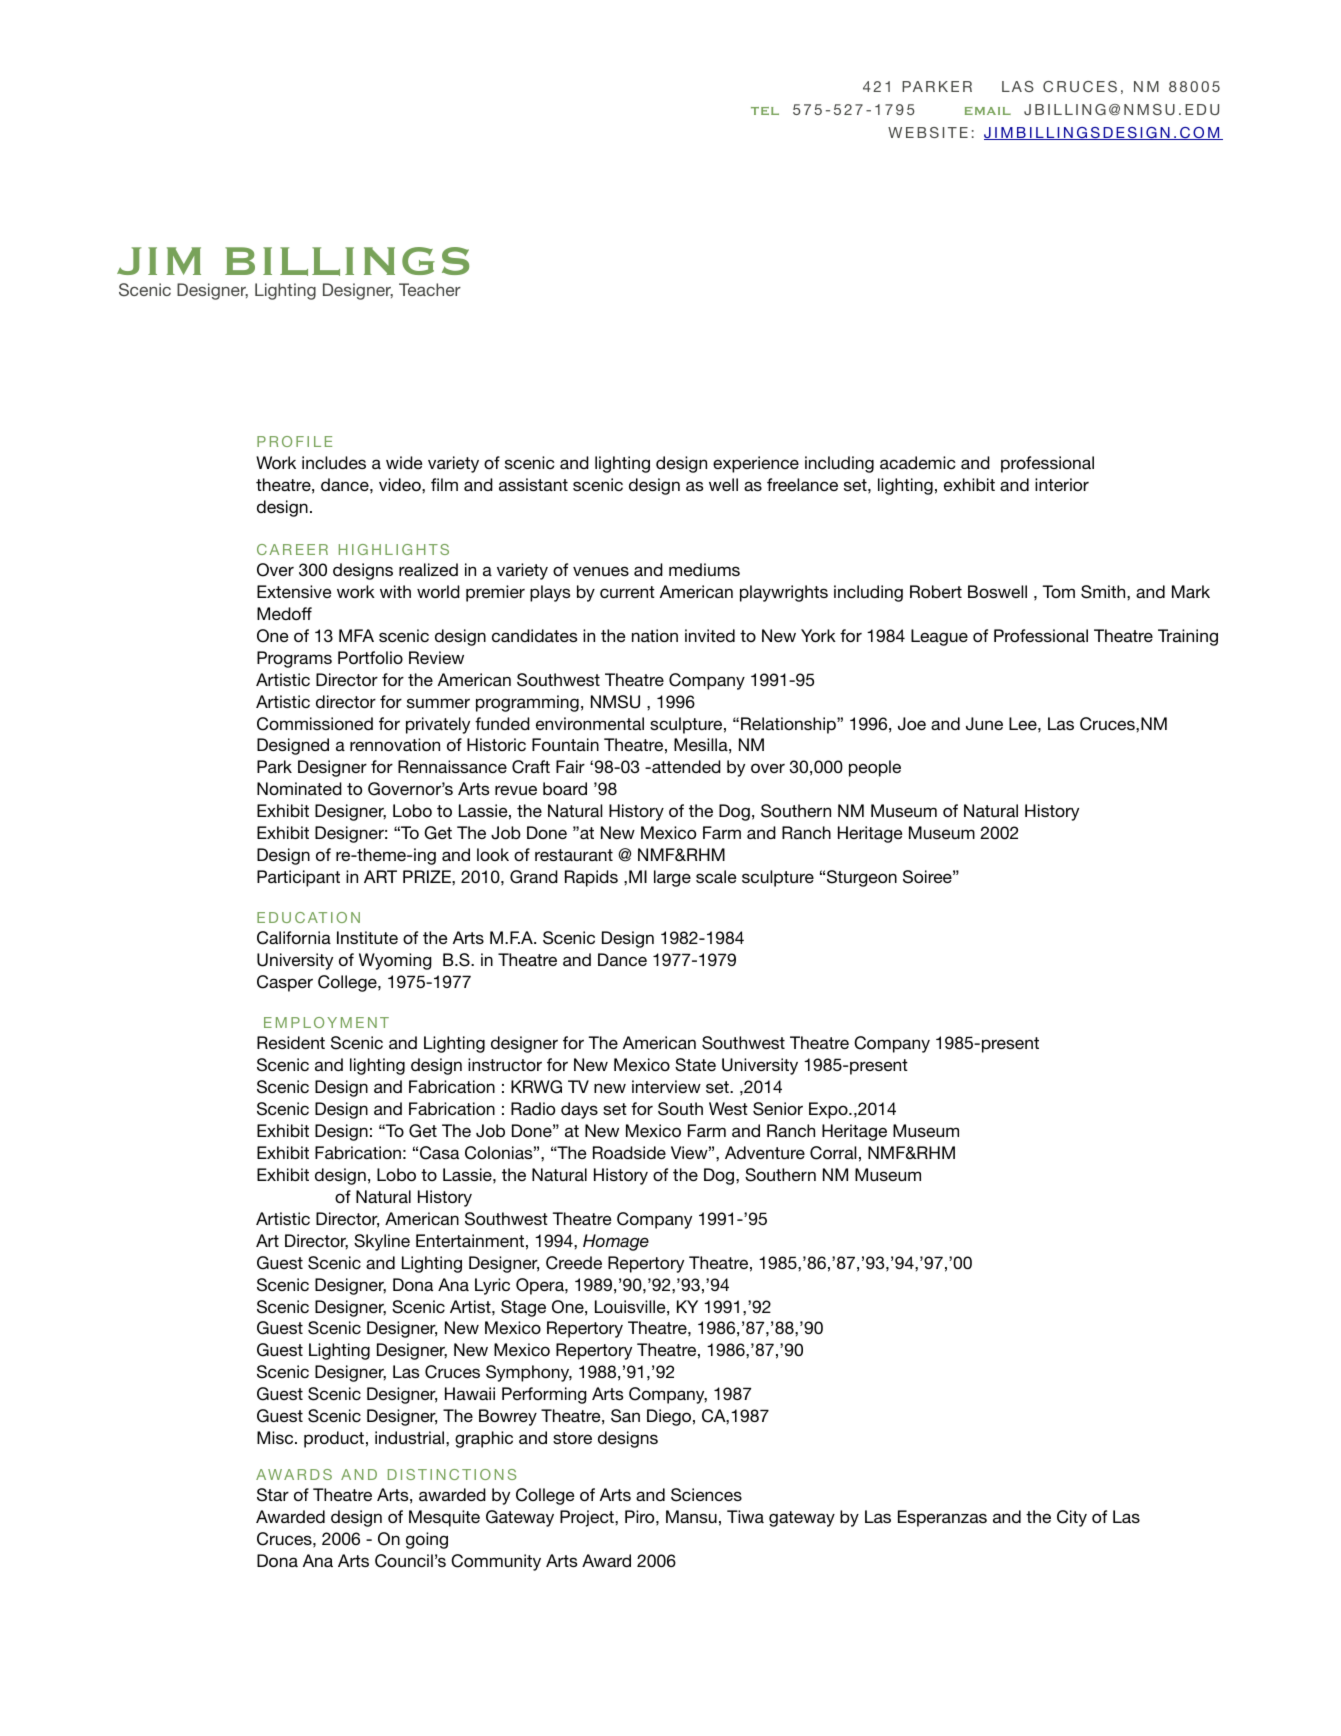 Image resolution: width=1341 pixels, height=1736 pixels. I want to click on Corral, so click(833, 1153).
